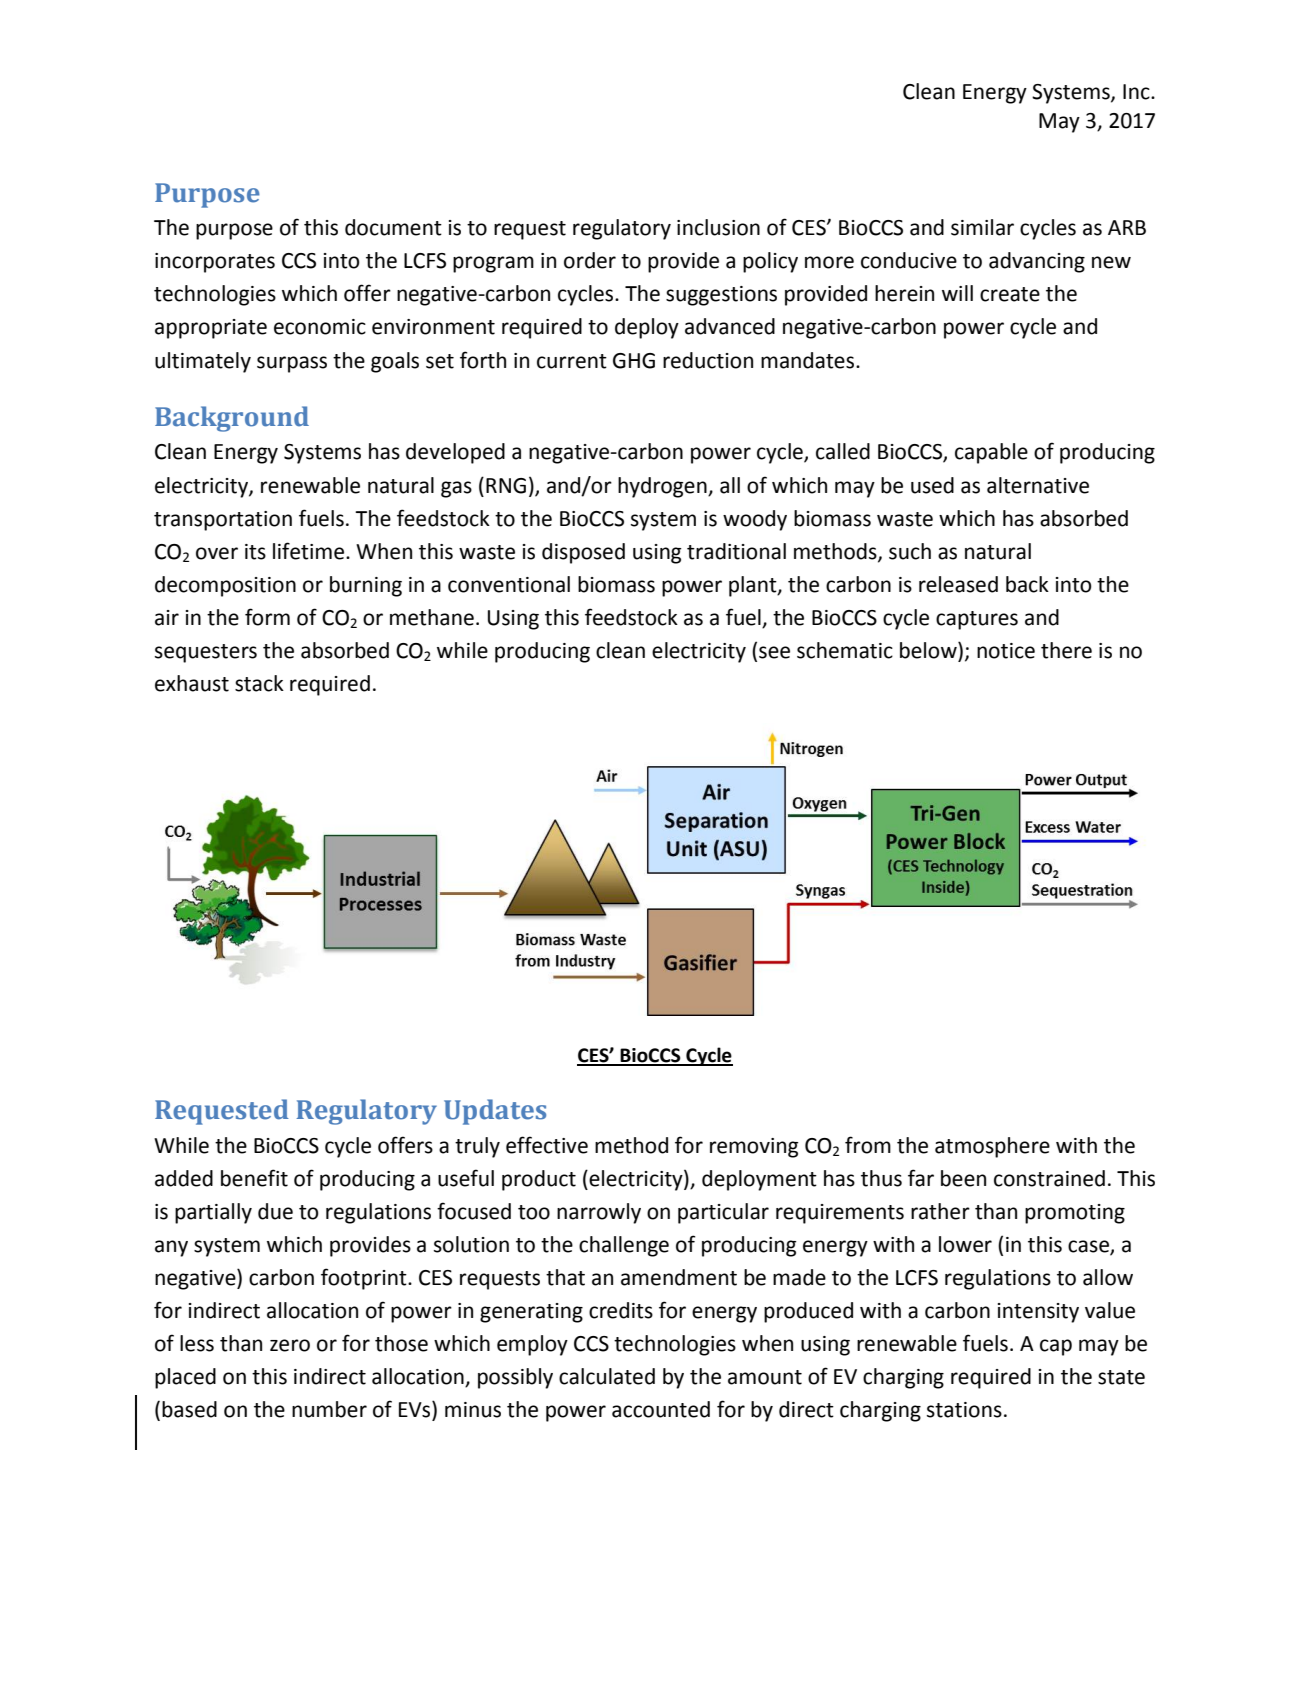 This screenshot has width=1310, height=1696. I want to click on lifetime, so click(308, 551).
